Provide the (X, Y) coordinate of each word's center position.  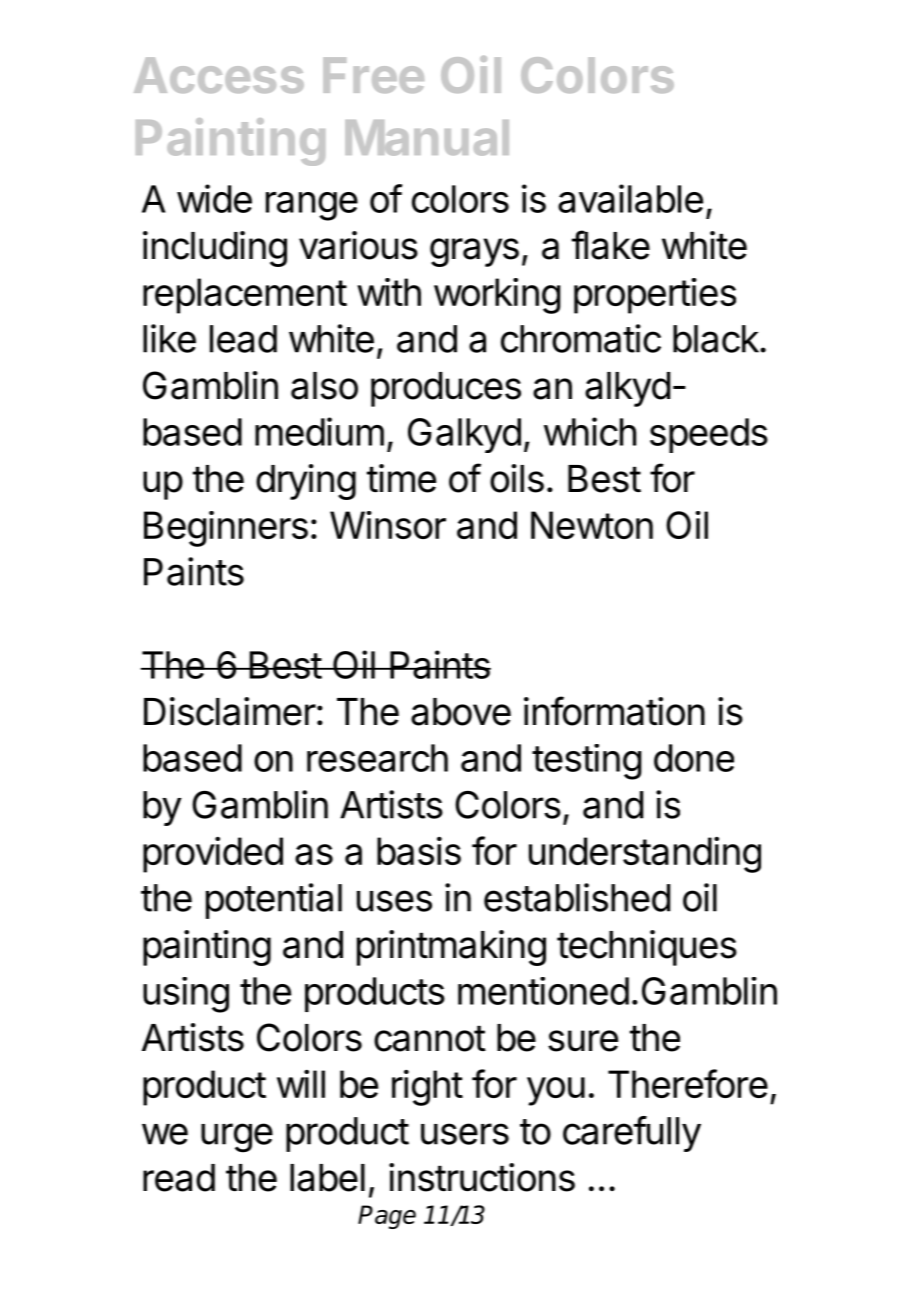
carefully (632, 1134)
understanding (645, 855)
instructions (482, 1177)
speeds (709, 435)
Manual (427, 138)
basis (419, 850)
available (630, 198)
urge (237, 1138)
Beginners (226, 529)
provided (213, 855)
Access (219, 75)
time (401, 478)
